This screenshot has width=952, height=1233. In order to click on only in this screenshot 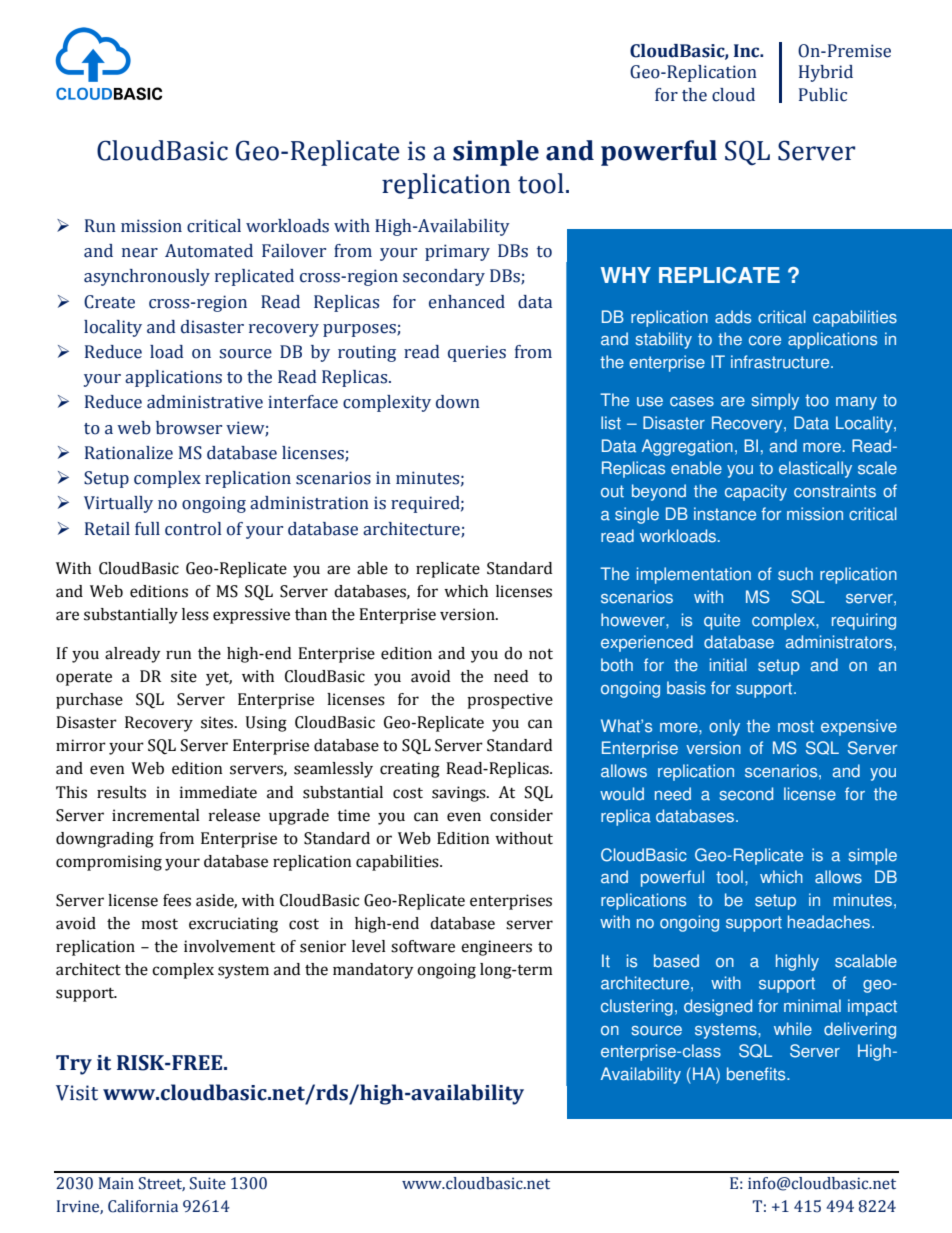, I will do `click(724, 727)`.
